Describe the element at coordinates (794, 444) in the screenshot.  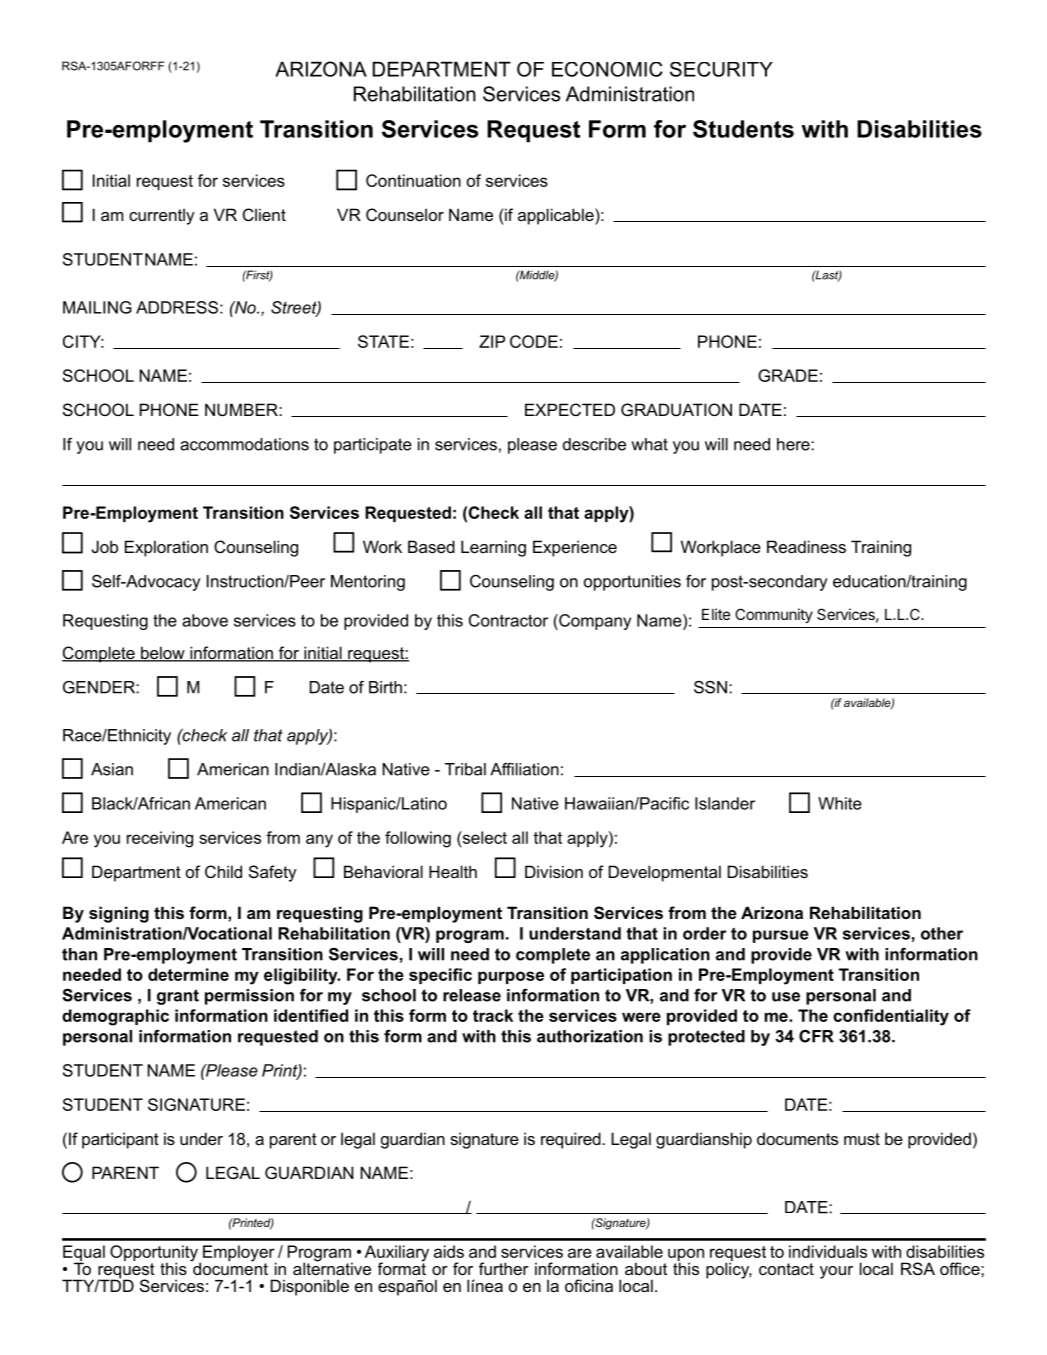
I see `here` at that location.
